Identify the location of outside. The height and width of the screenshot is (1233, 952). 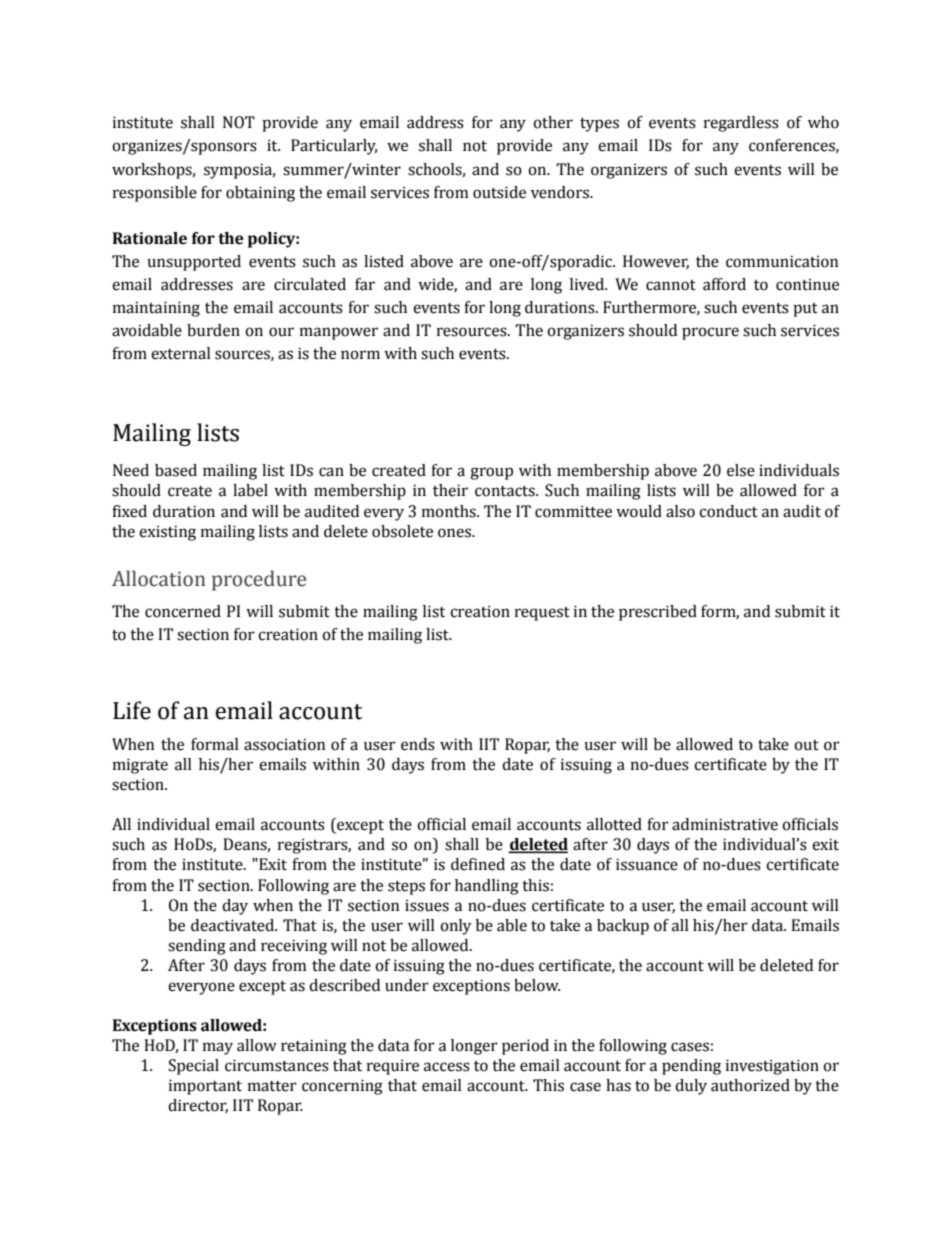
(499, 192).
